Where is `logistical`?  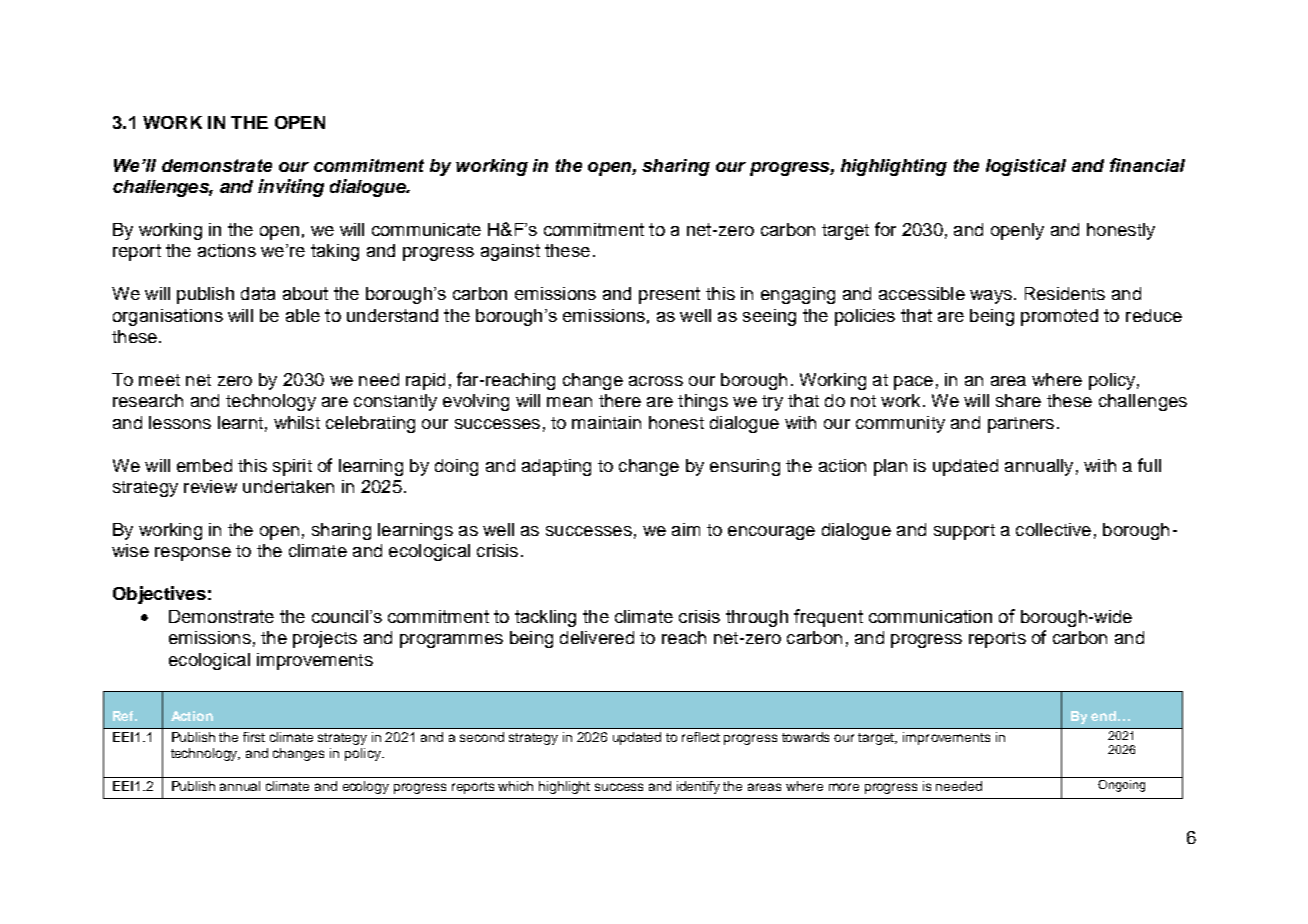
logistical is located at coordinates (1026, 167).
